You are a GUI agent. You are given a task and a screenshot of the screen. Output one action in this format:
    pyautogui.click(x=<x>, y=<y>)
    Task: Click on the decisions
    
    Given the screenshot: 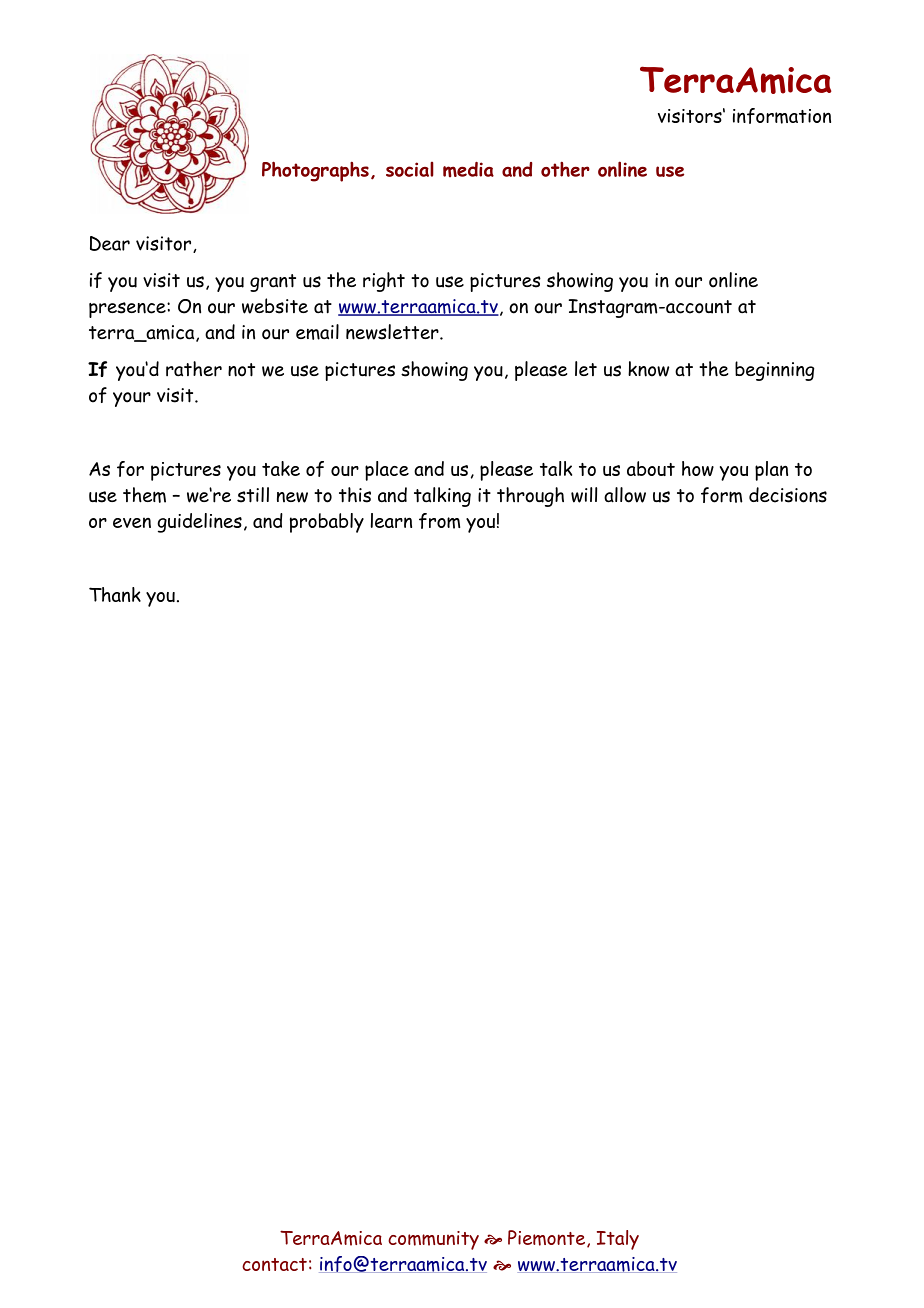 What is the action you would take?
    pyautogui.click(x=788, y=495)
